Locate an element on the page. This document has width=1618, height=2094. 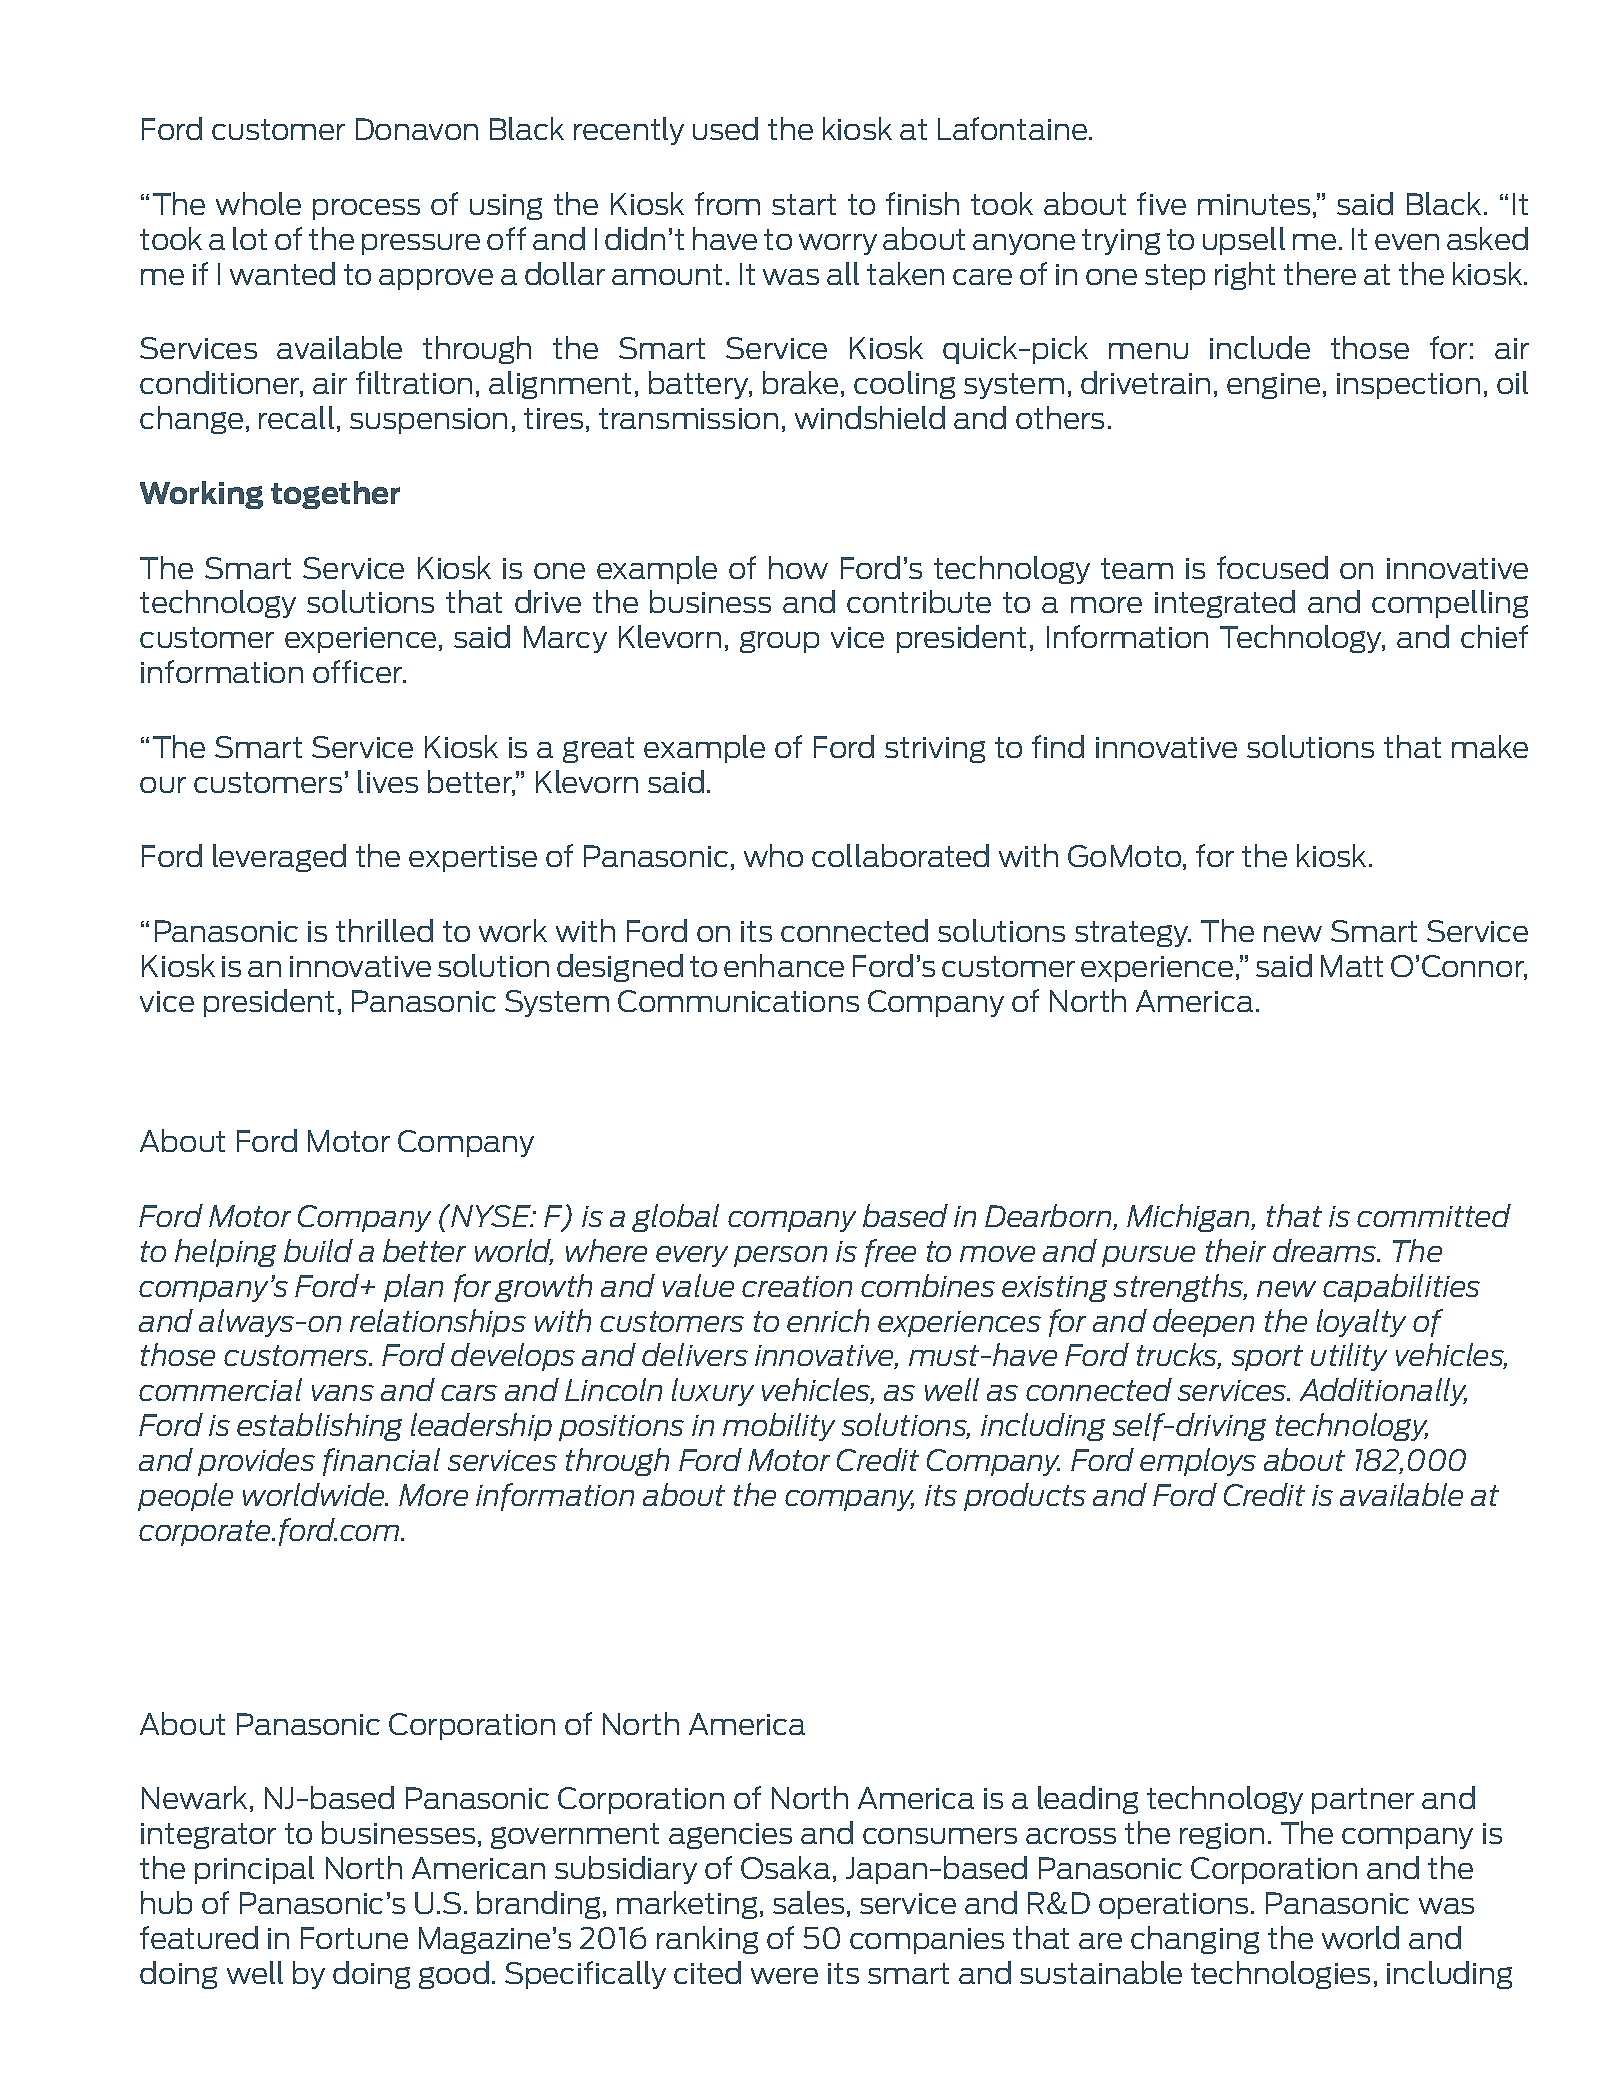
start is located at coordinates (804, 204).
